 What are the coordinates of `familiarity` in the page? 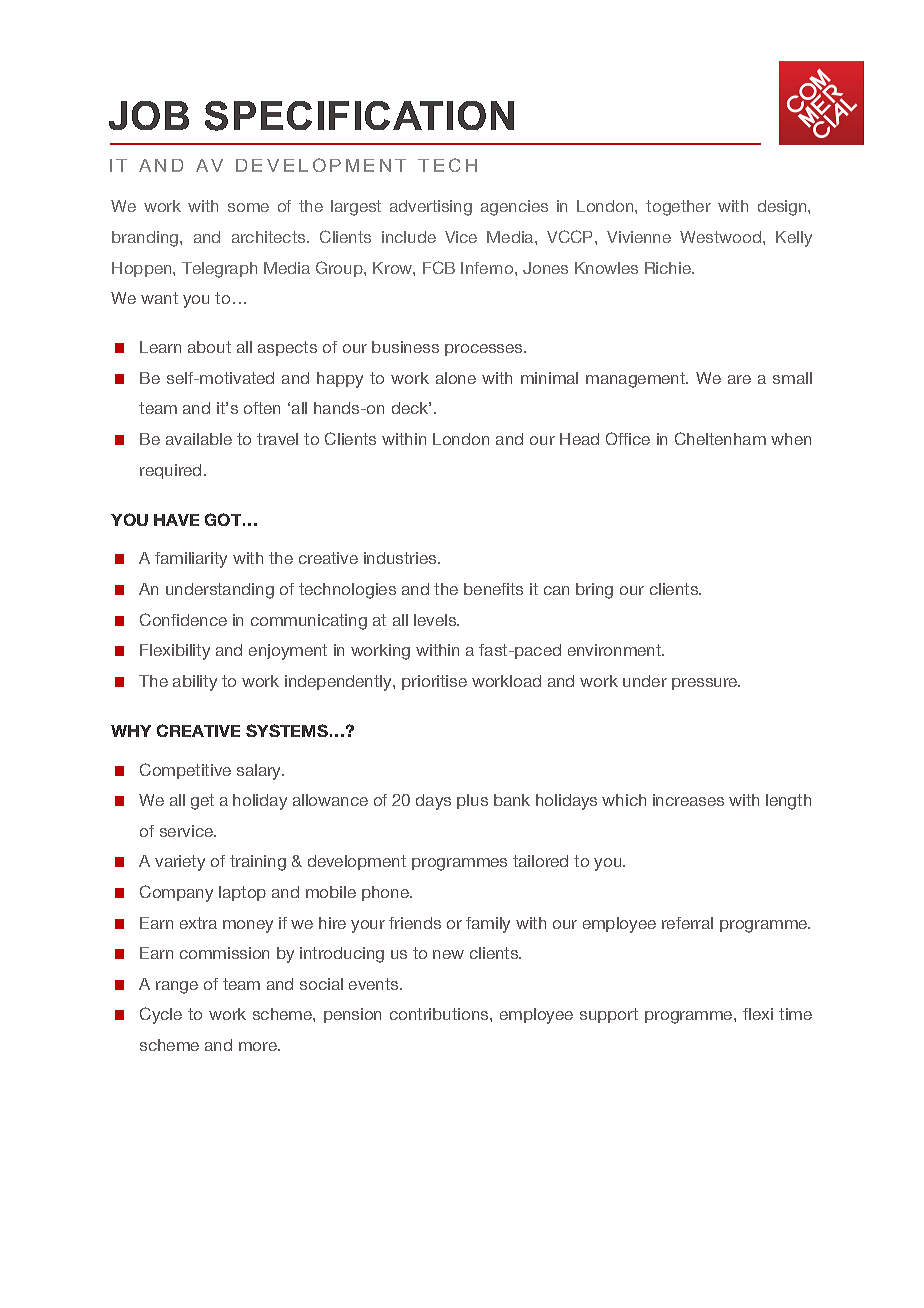 It's located at (191, 560).
